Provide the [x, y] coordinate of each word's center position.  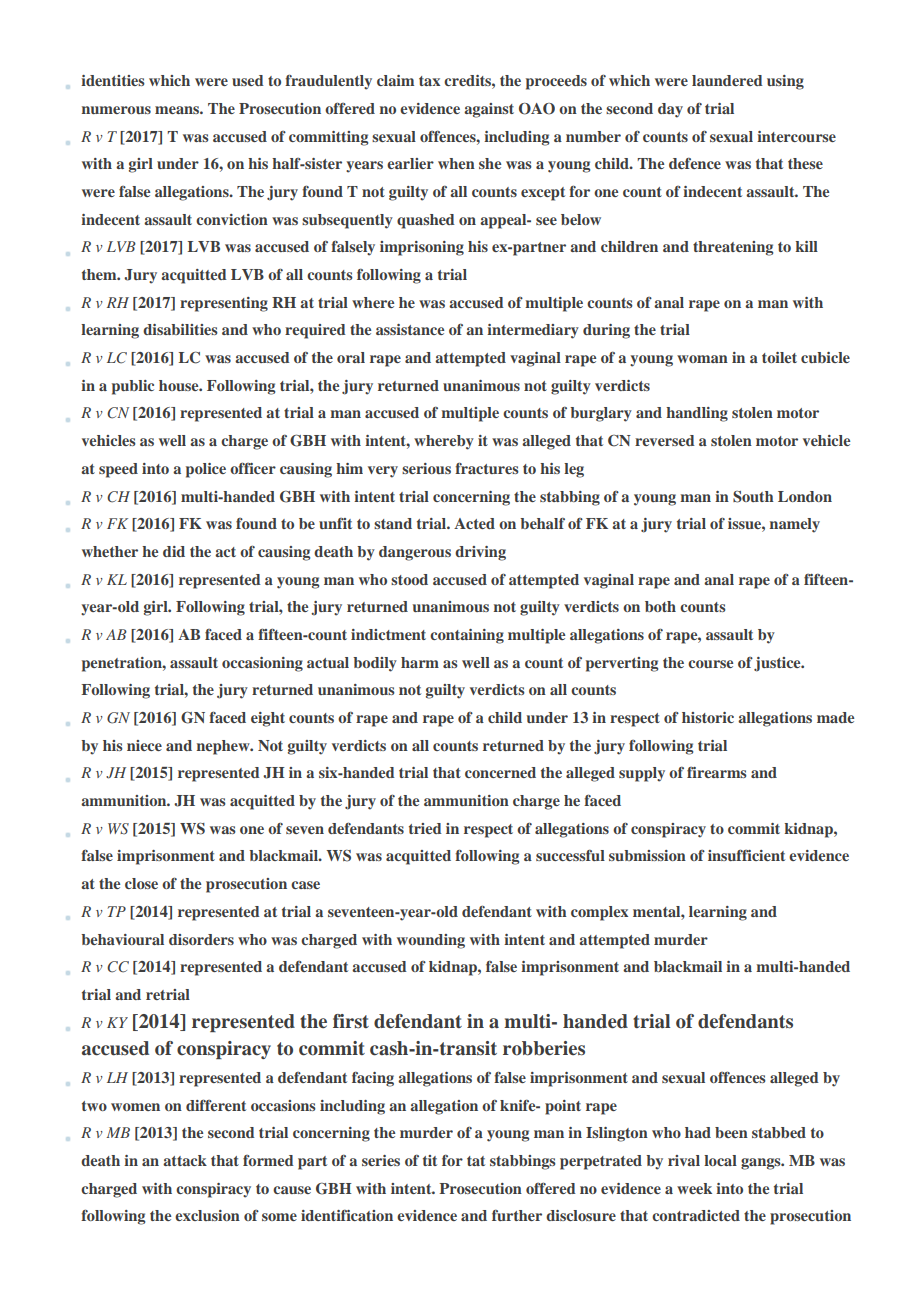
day [670, 110]
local [720, 1160]
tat [476, 1161]
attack [185, 1160]
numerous [116, 110]
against [489, 110]
